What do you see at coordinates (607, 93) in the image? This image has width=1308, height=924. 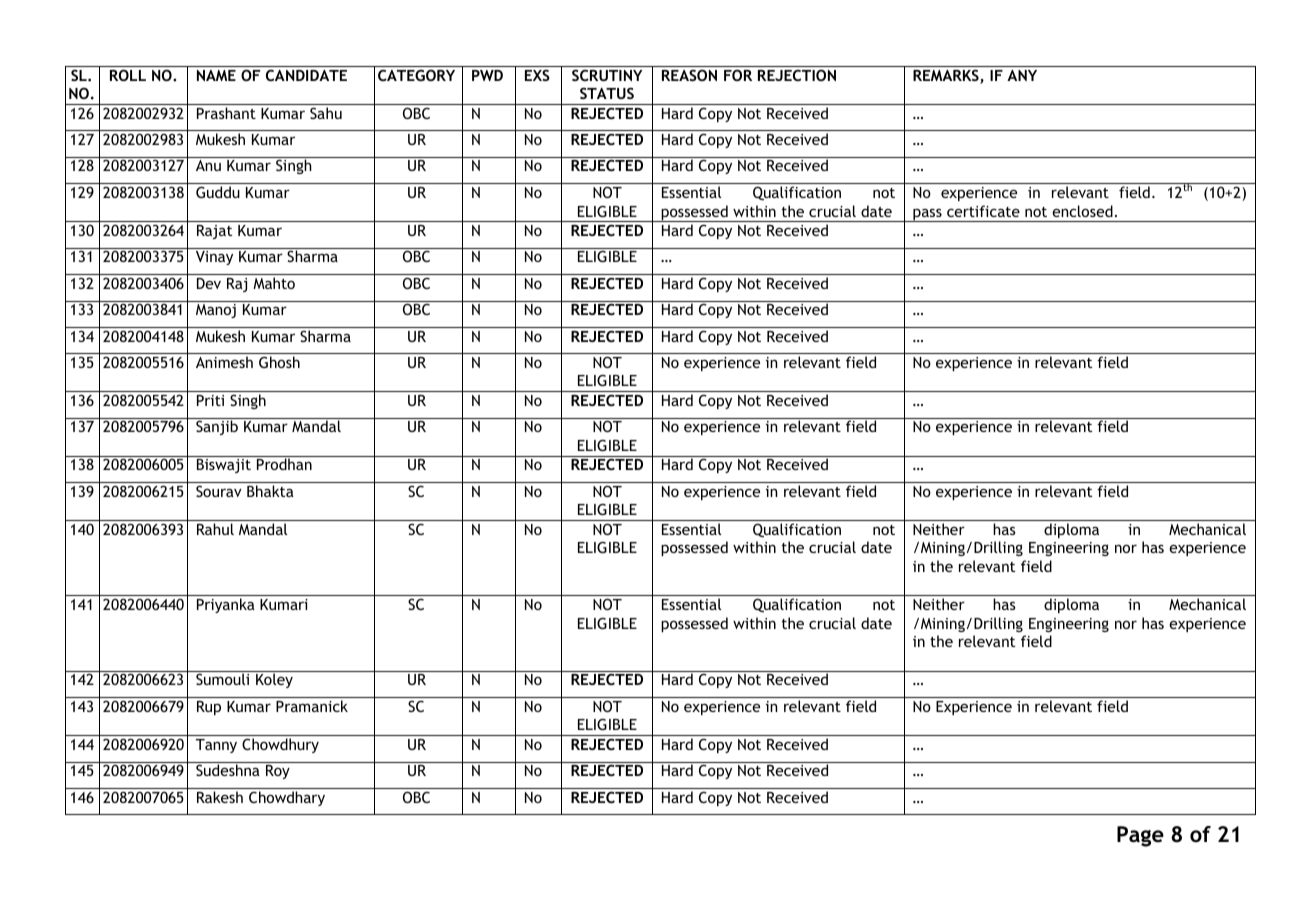 I see `STATUS` at bounding box center [607, 93].
